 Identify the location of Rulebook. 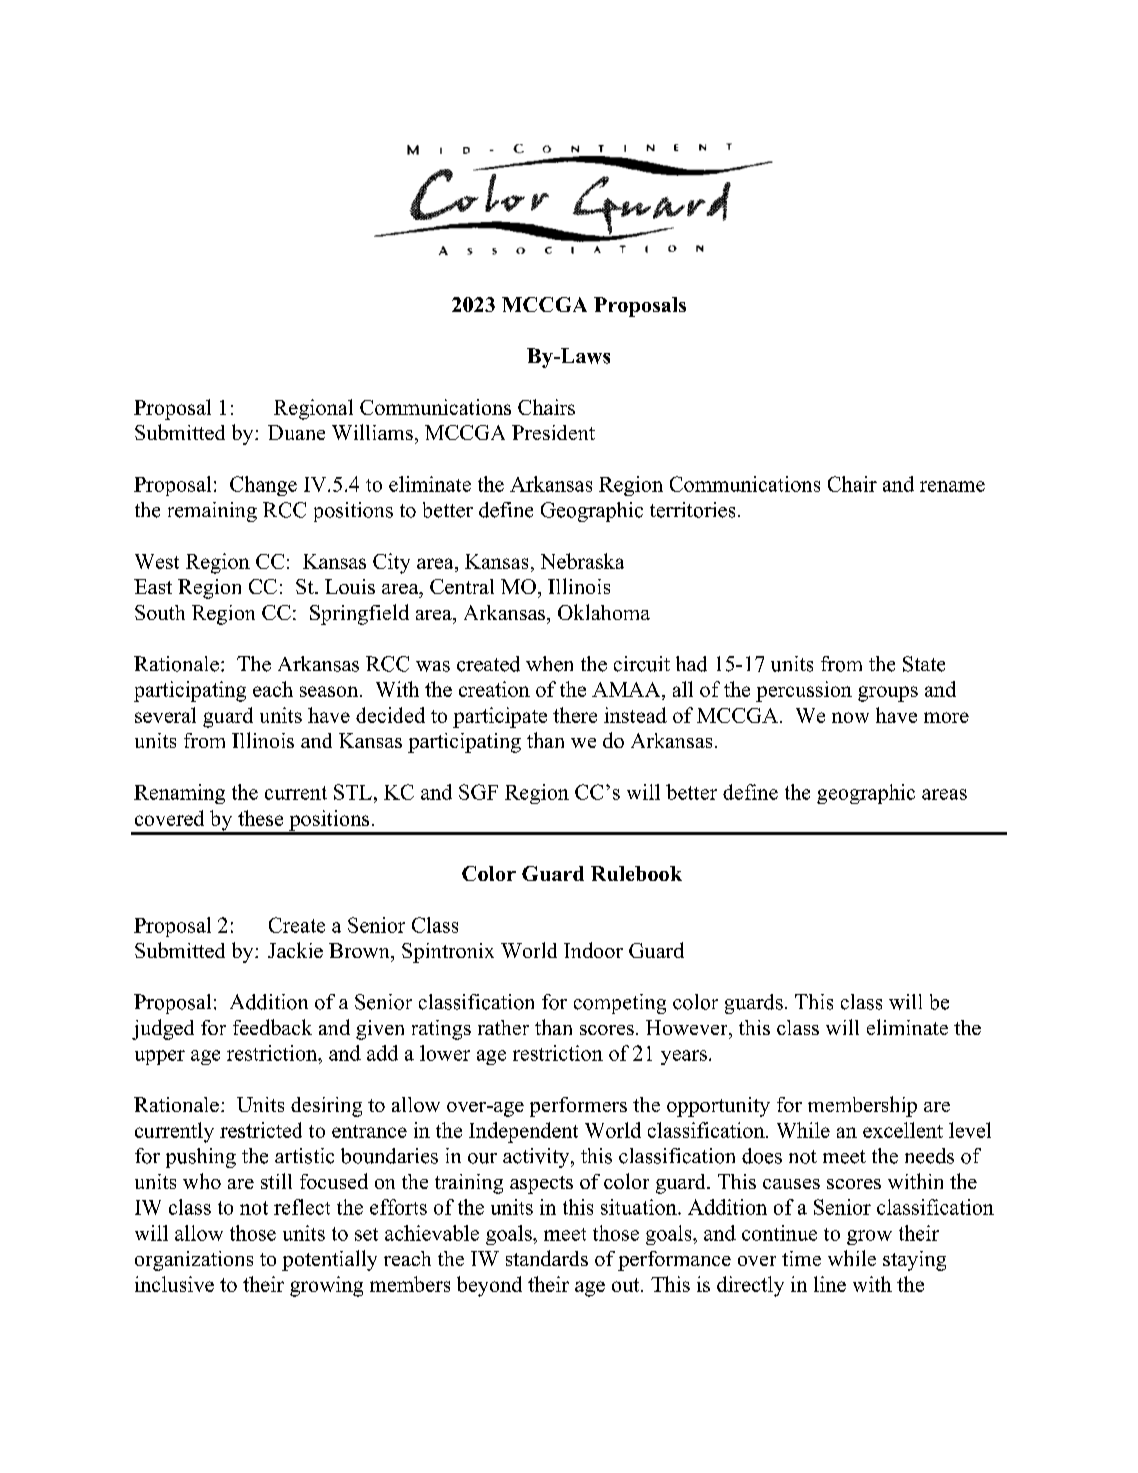
(636, 873).
